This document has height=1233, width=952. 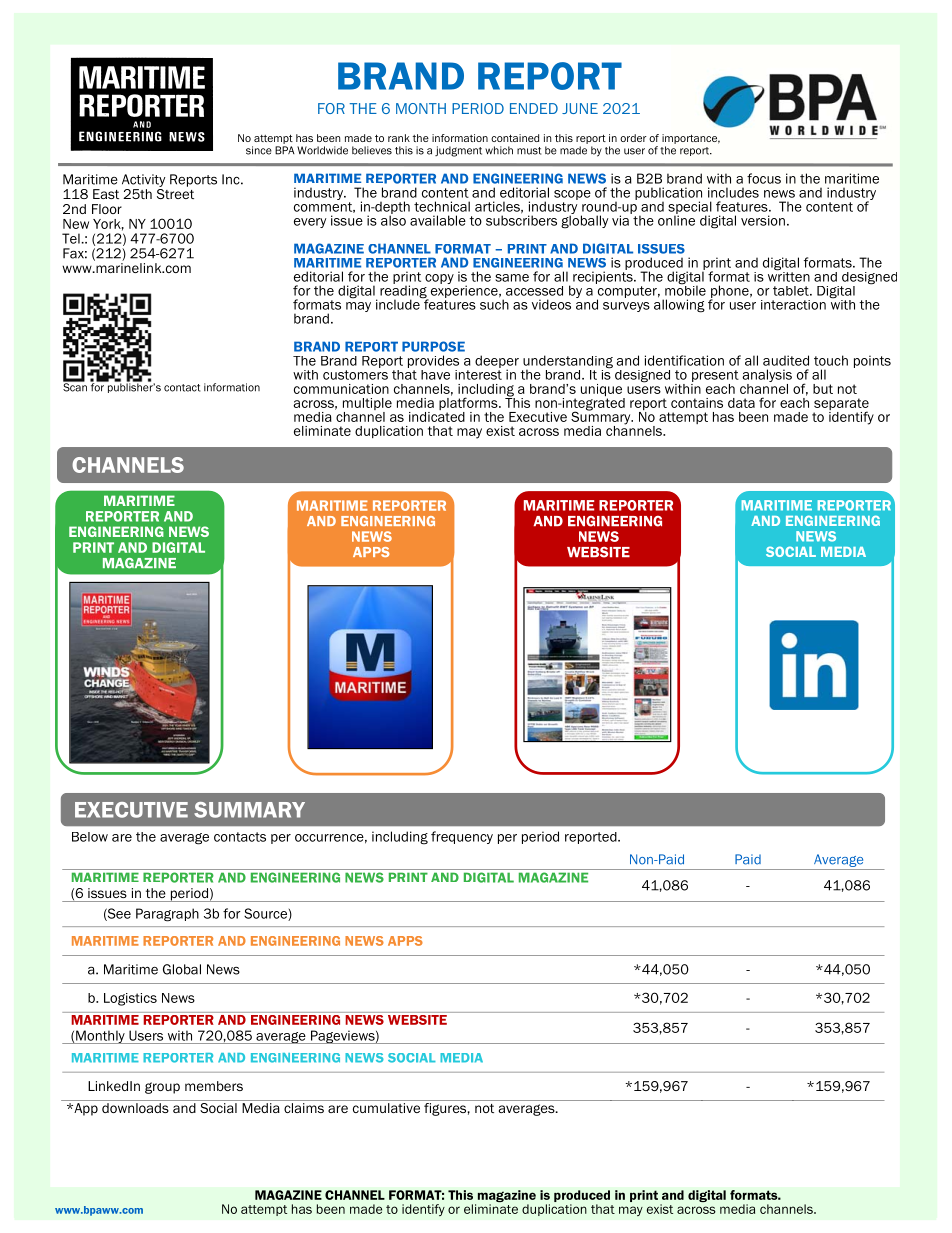 What do you see at coordinates (764, 178) in the document?
I see `focus` at bounding box center [764, 178].
